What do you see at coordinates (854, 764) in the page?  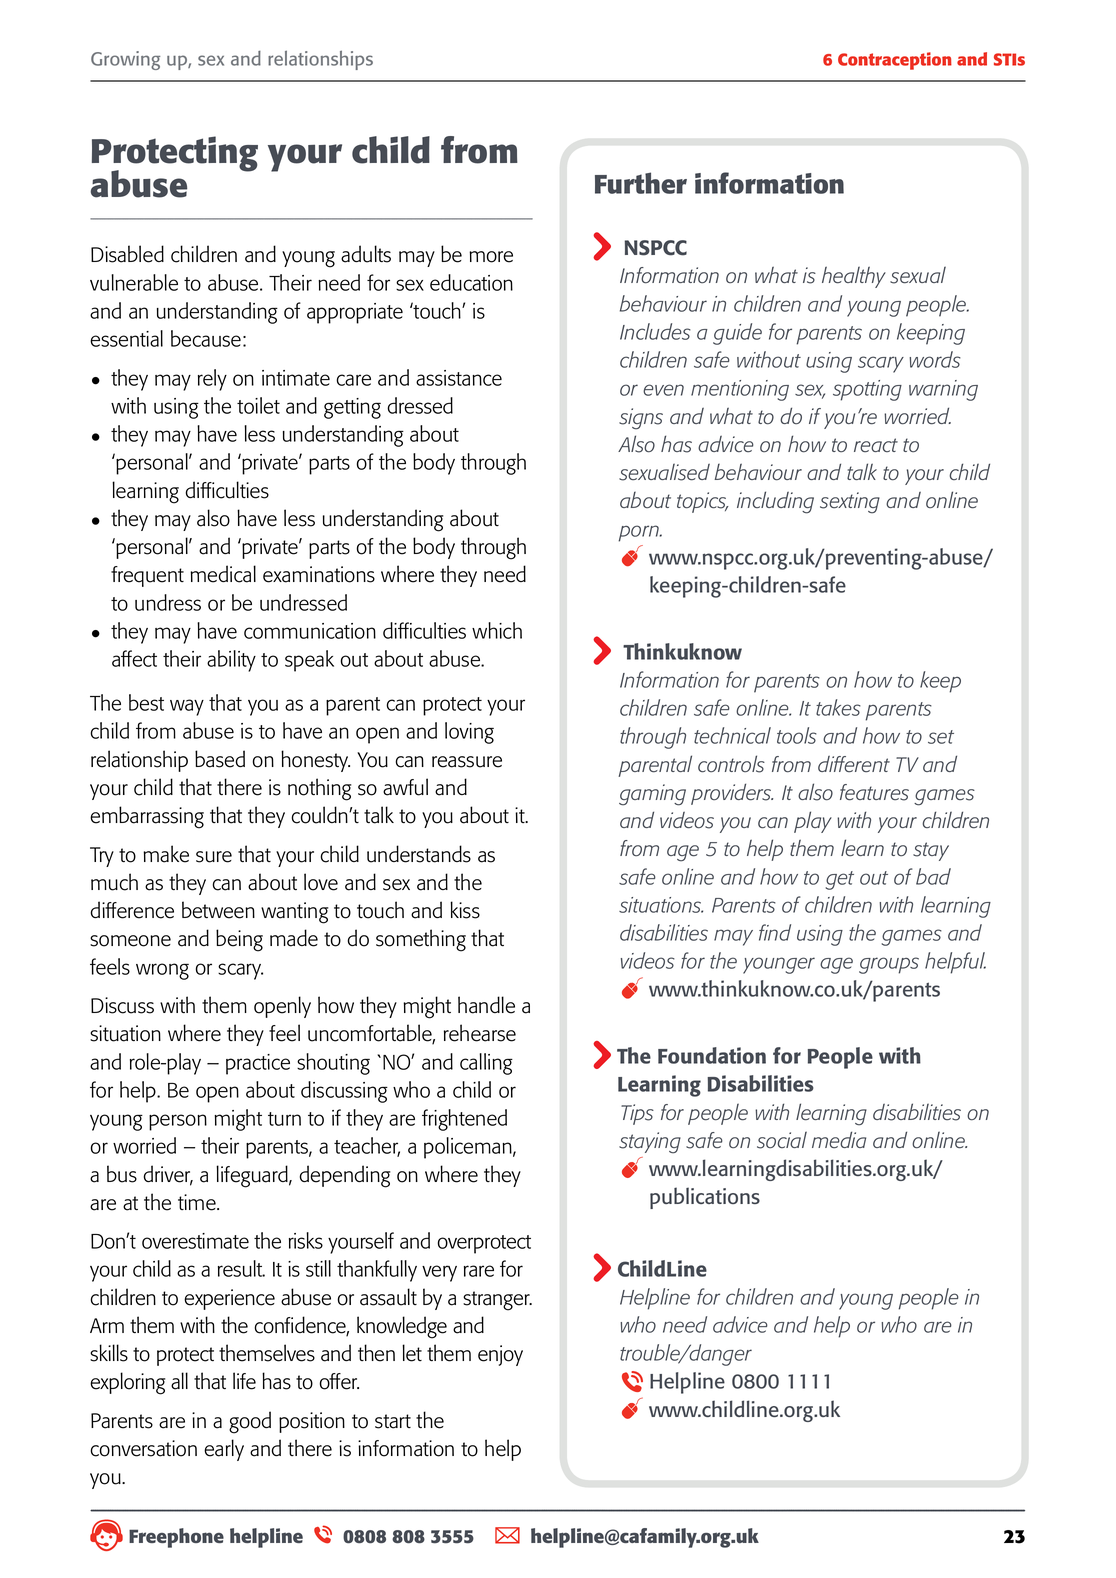 I see `different` at bounding box center [854, 764].
